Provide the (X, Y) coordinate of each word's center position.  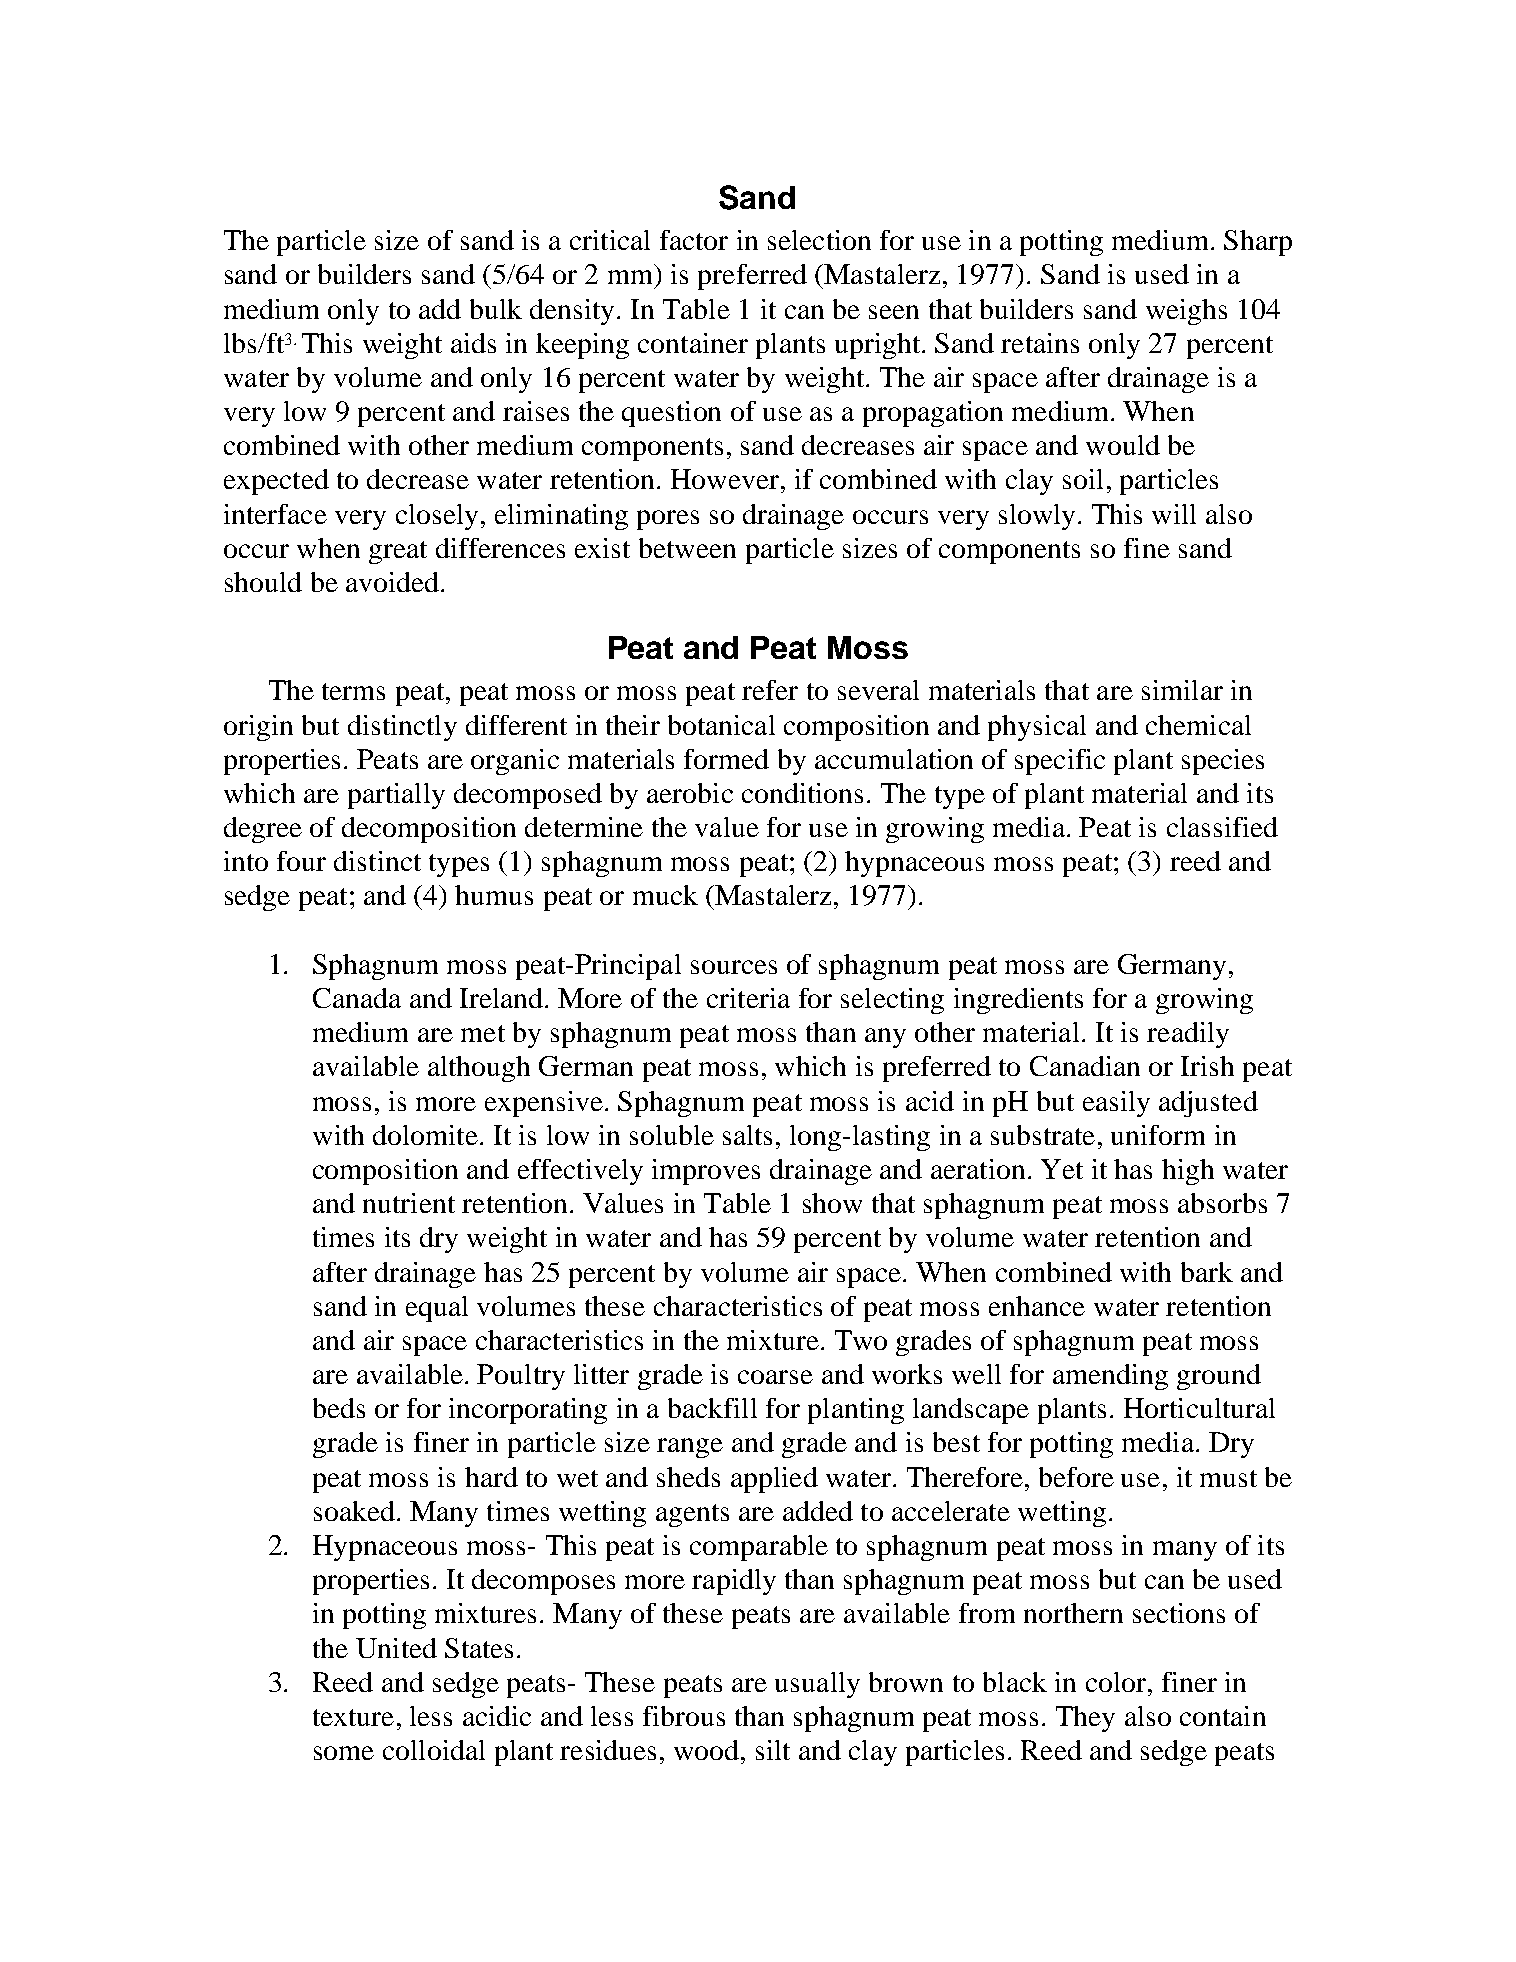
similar (1182, 690)
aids (473, 343)
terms (353, 691)
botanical (721, 725)
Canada (357, 998)
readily (1188, 1035)
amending (1110, 1377)
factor (694, 240)
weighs (1186, 312)
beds (339, 1408)
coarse (775, 1377)
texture (353, 1717)
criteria (748, 998)
